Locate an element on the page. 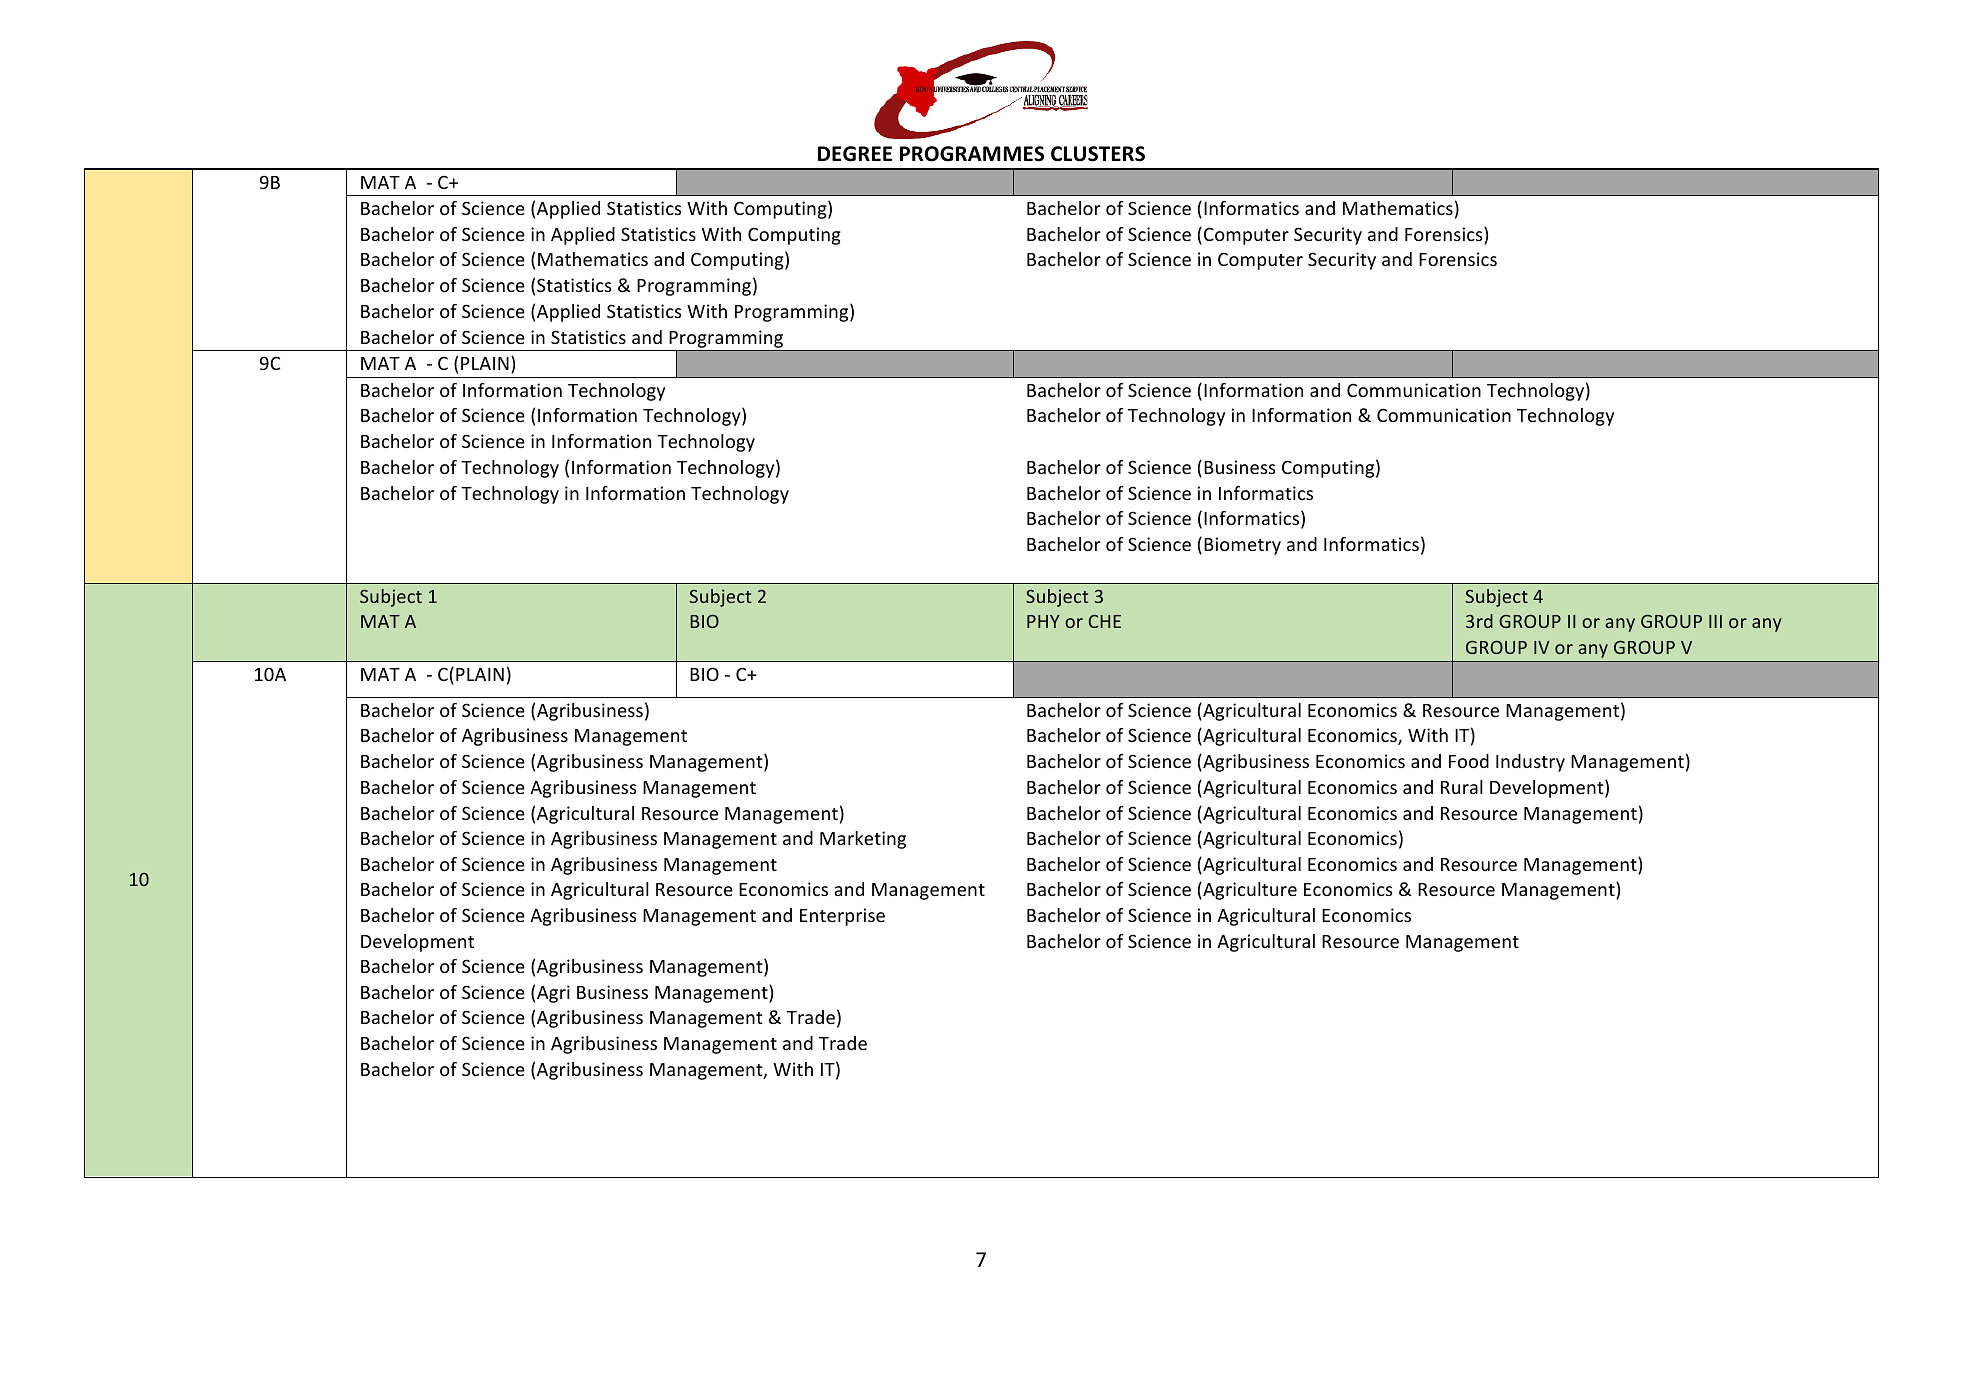 The image size is (1963, 1387). PROGRAMMES is located at coordinates (972, 154).
